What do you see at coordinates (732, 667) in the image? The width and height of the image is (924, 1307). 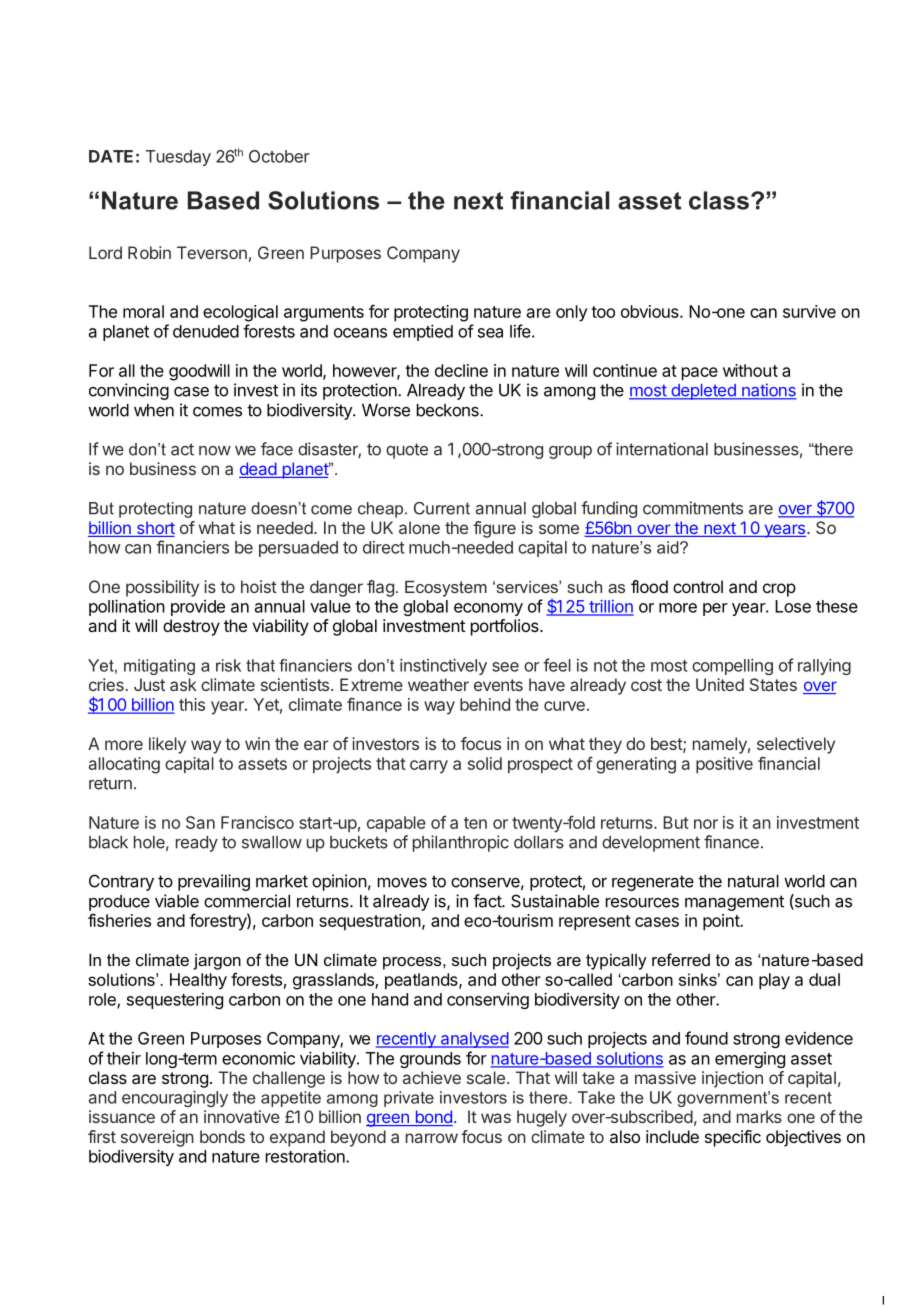 I see `compelling` at bounding box center [732, 667].
